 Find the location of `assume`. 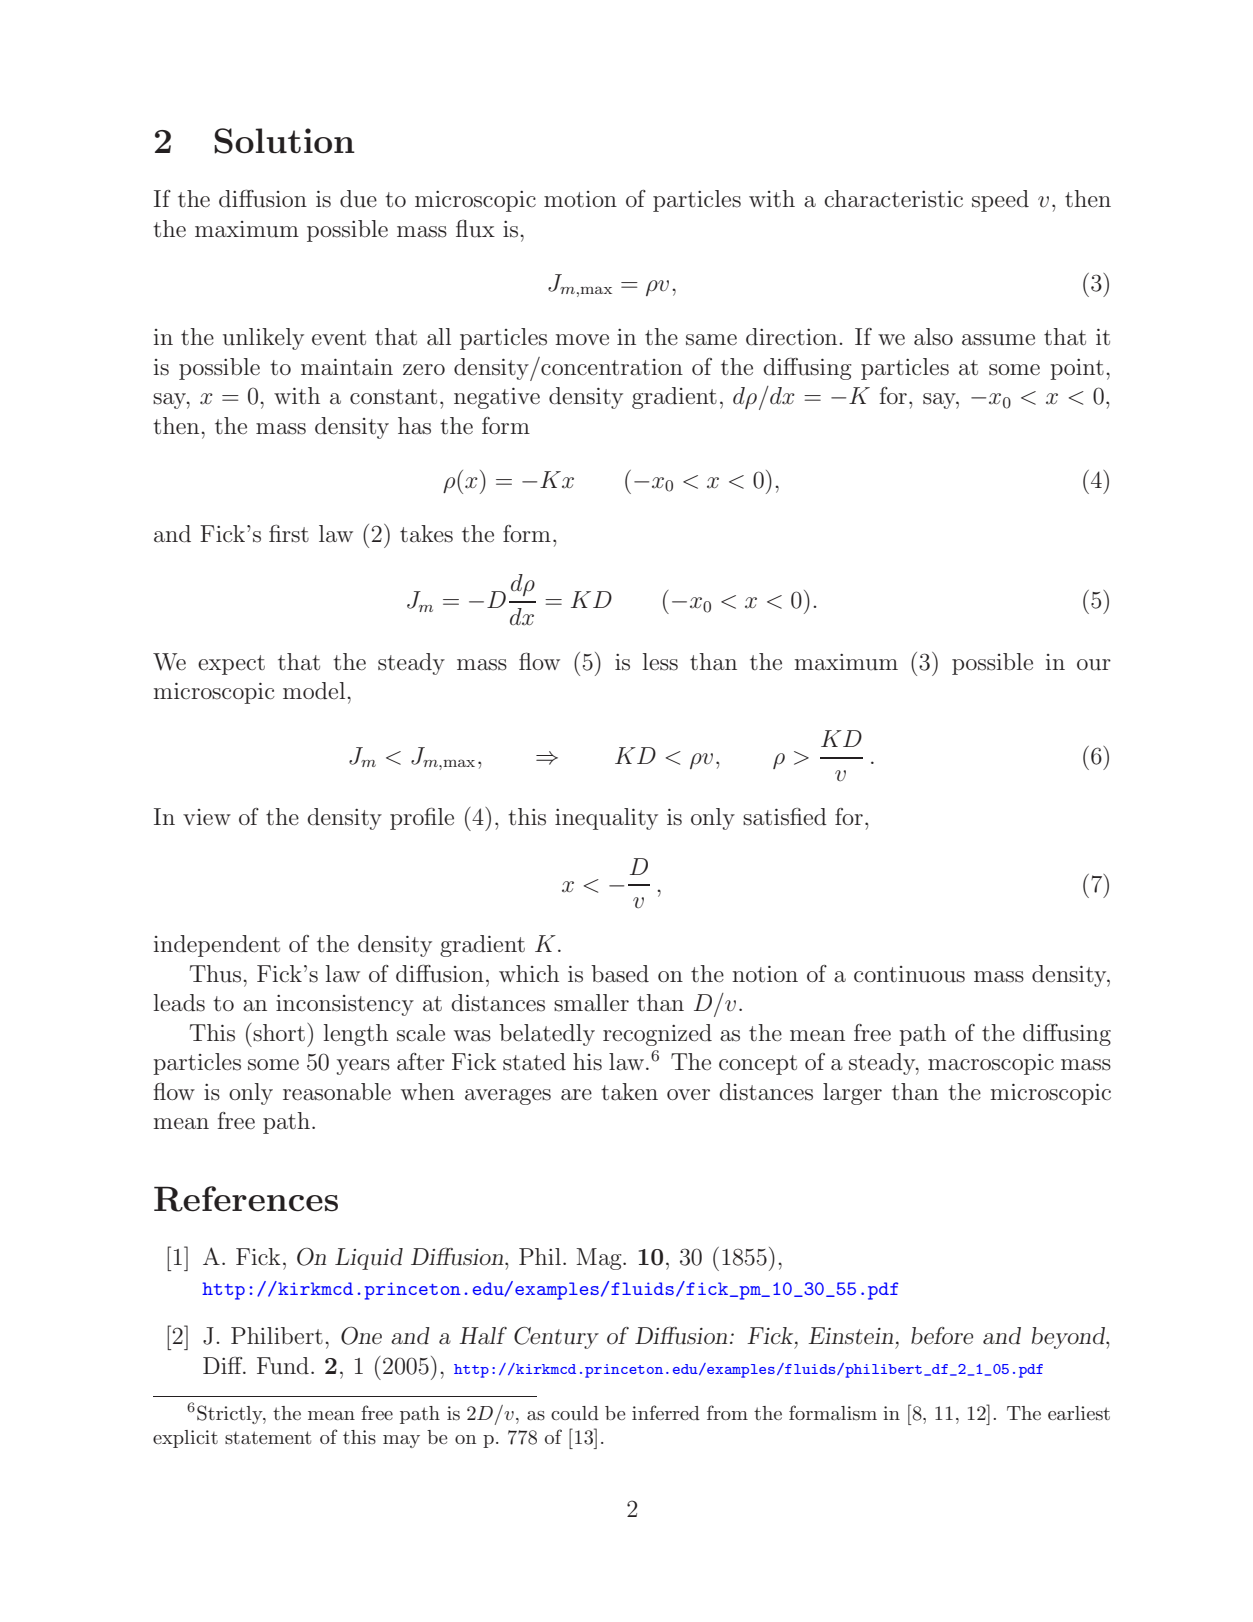

assume is located at coordinates (998, 340).
